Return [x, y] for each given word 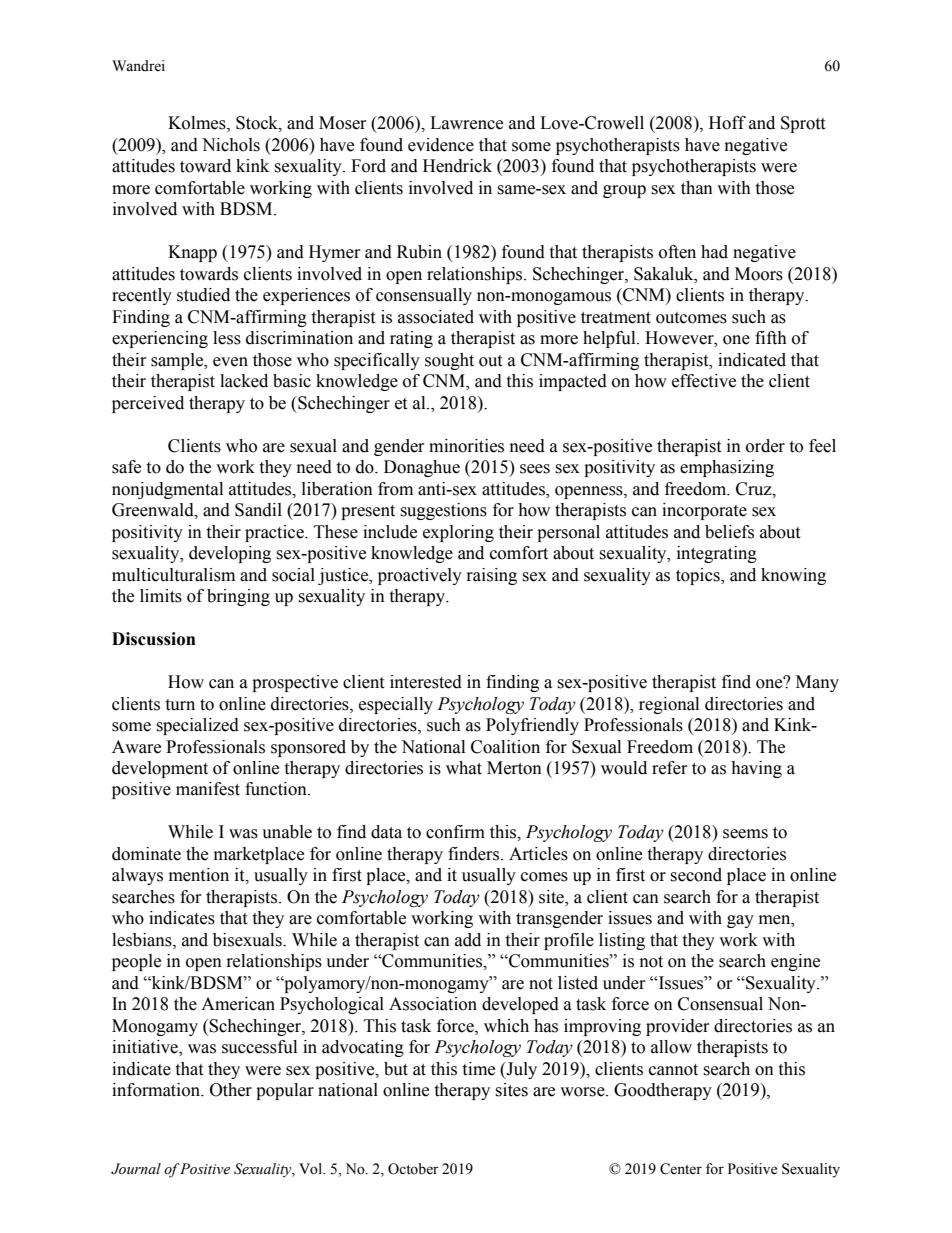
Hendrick [457, 166]
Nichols [231, 145]
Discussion [154, 639]
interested [426, 682]
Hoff [727, 123]
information [157, 1090]
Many [817, 683]
